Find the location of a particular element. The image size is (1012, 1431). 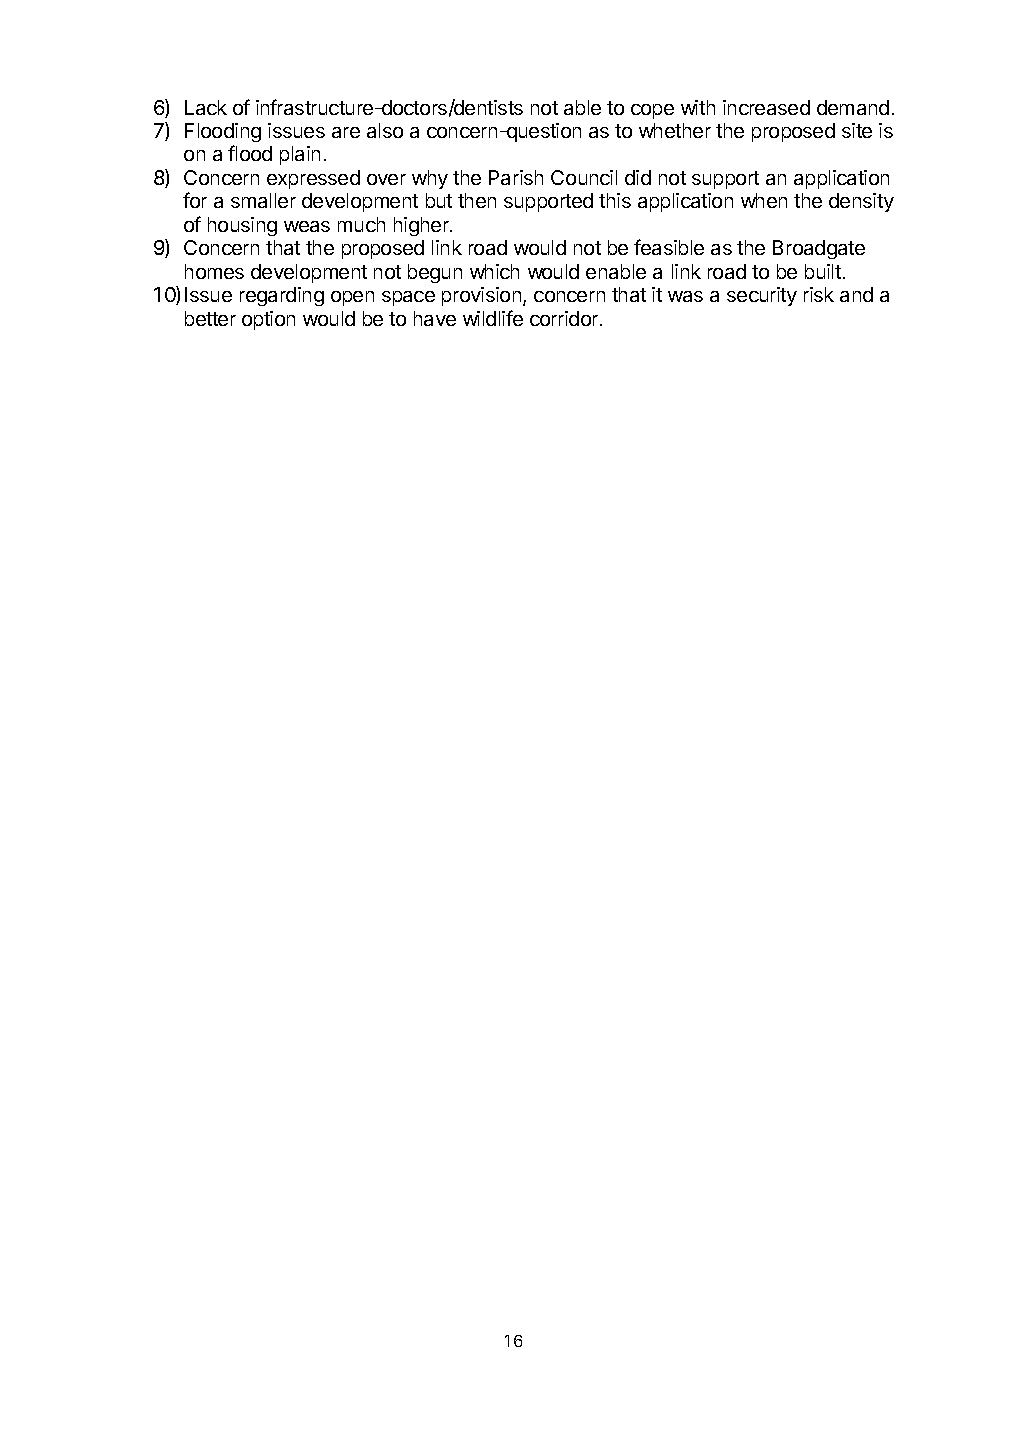

then is located at coordinates (477, 200).
